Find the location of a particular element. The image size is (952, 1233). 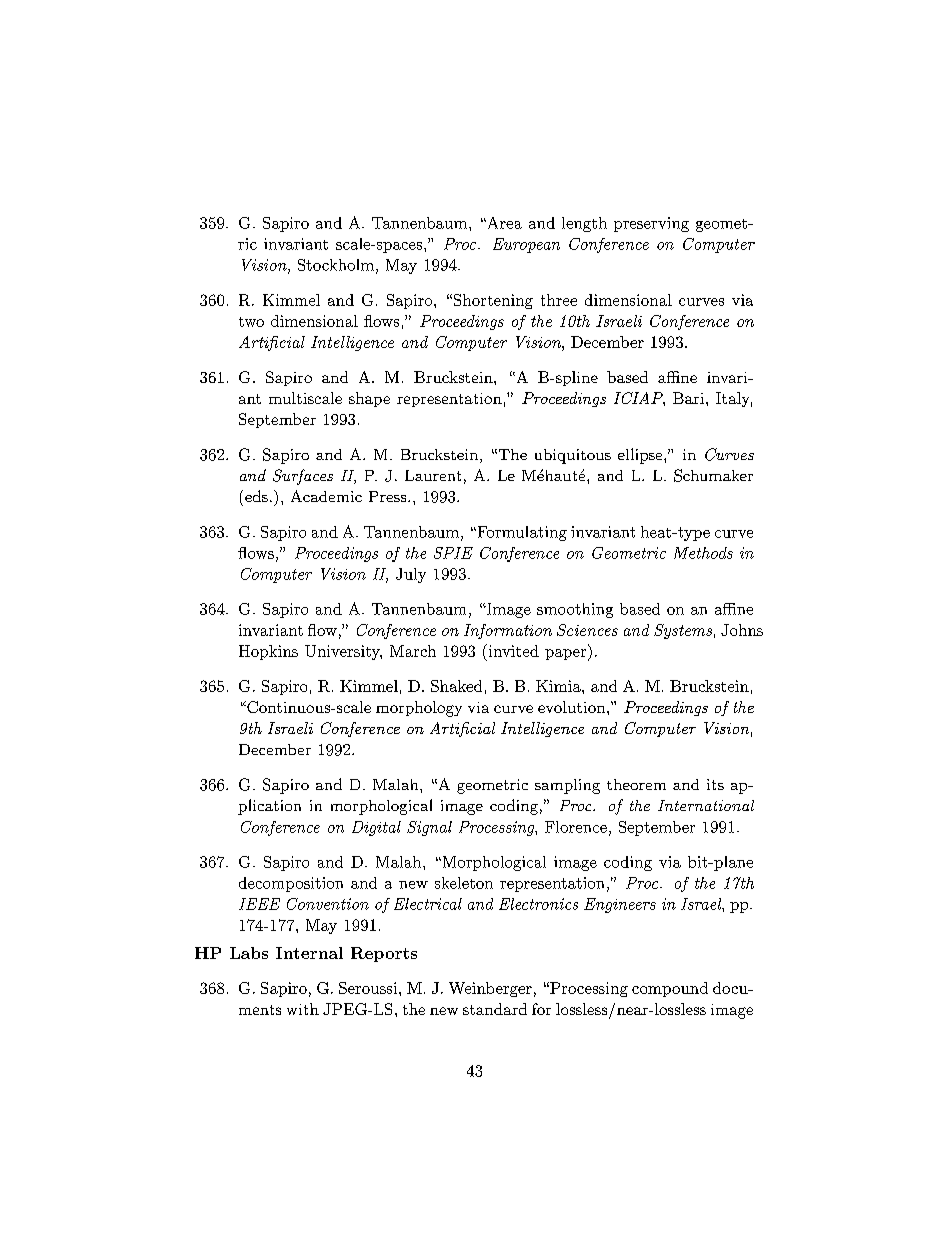

Bari is located at coordinates (688, 398).
